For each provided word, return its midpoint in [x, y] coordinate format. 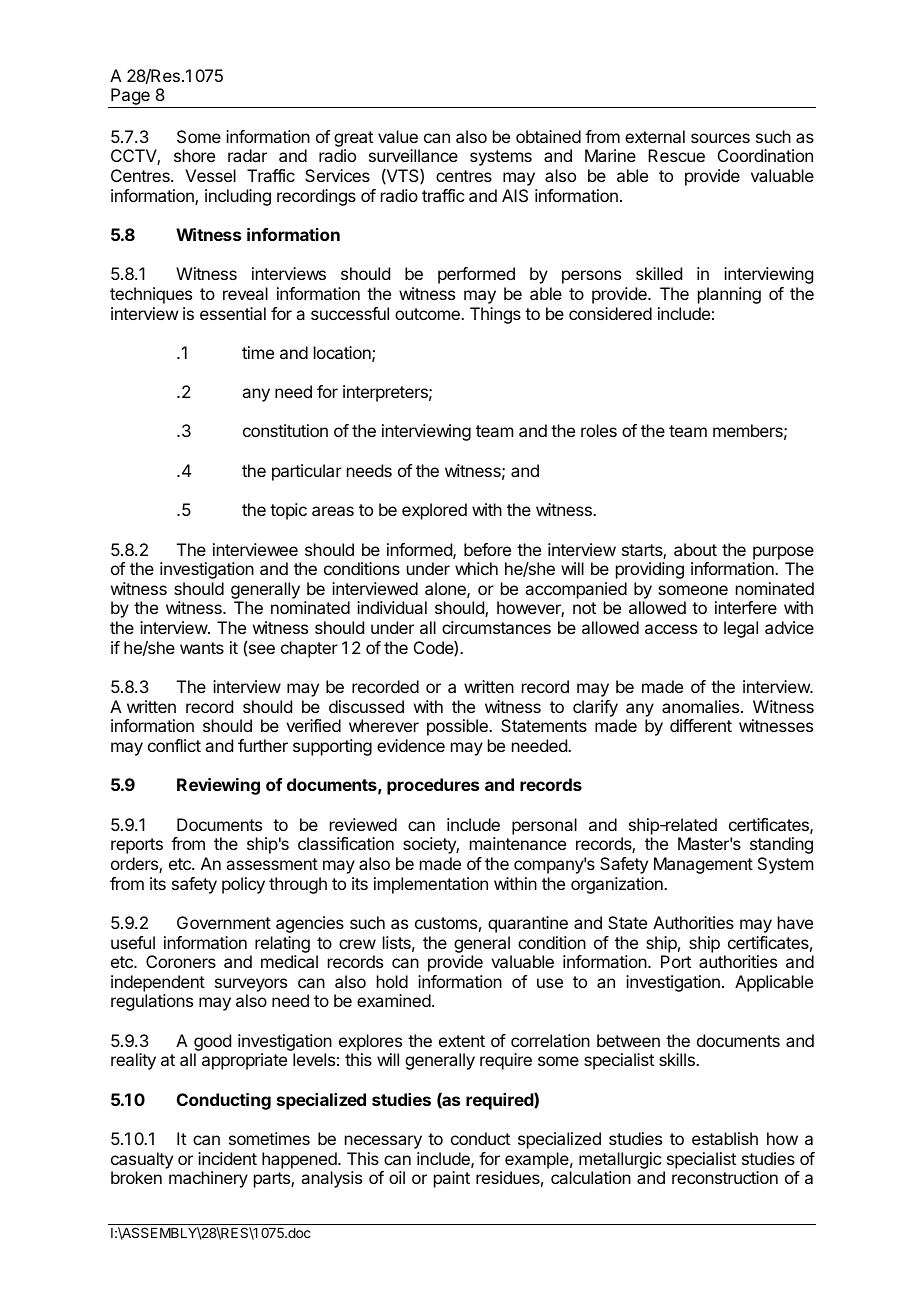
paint [452, 1179]
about [695, 549]
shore [194, 155]
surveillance [413, 155]
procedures [433, 786]
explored [434, 511]
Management [703, 865]
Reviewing [218, 786]
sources [720, 138]
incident [227, 1158]
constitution [285, 430]
